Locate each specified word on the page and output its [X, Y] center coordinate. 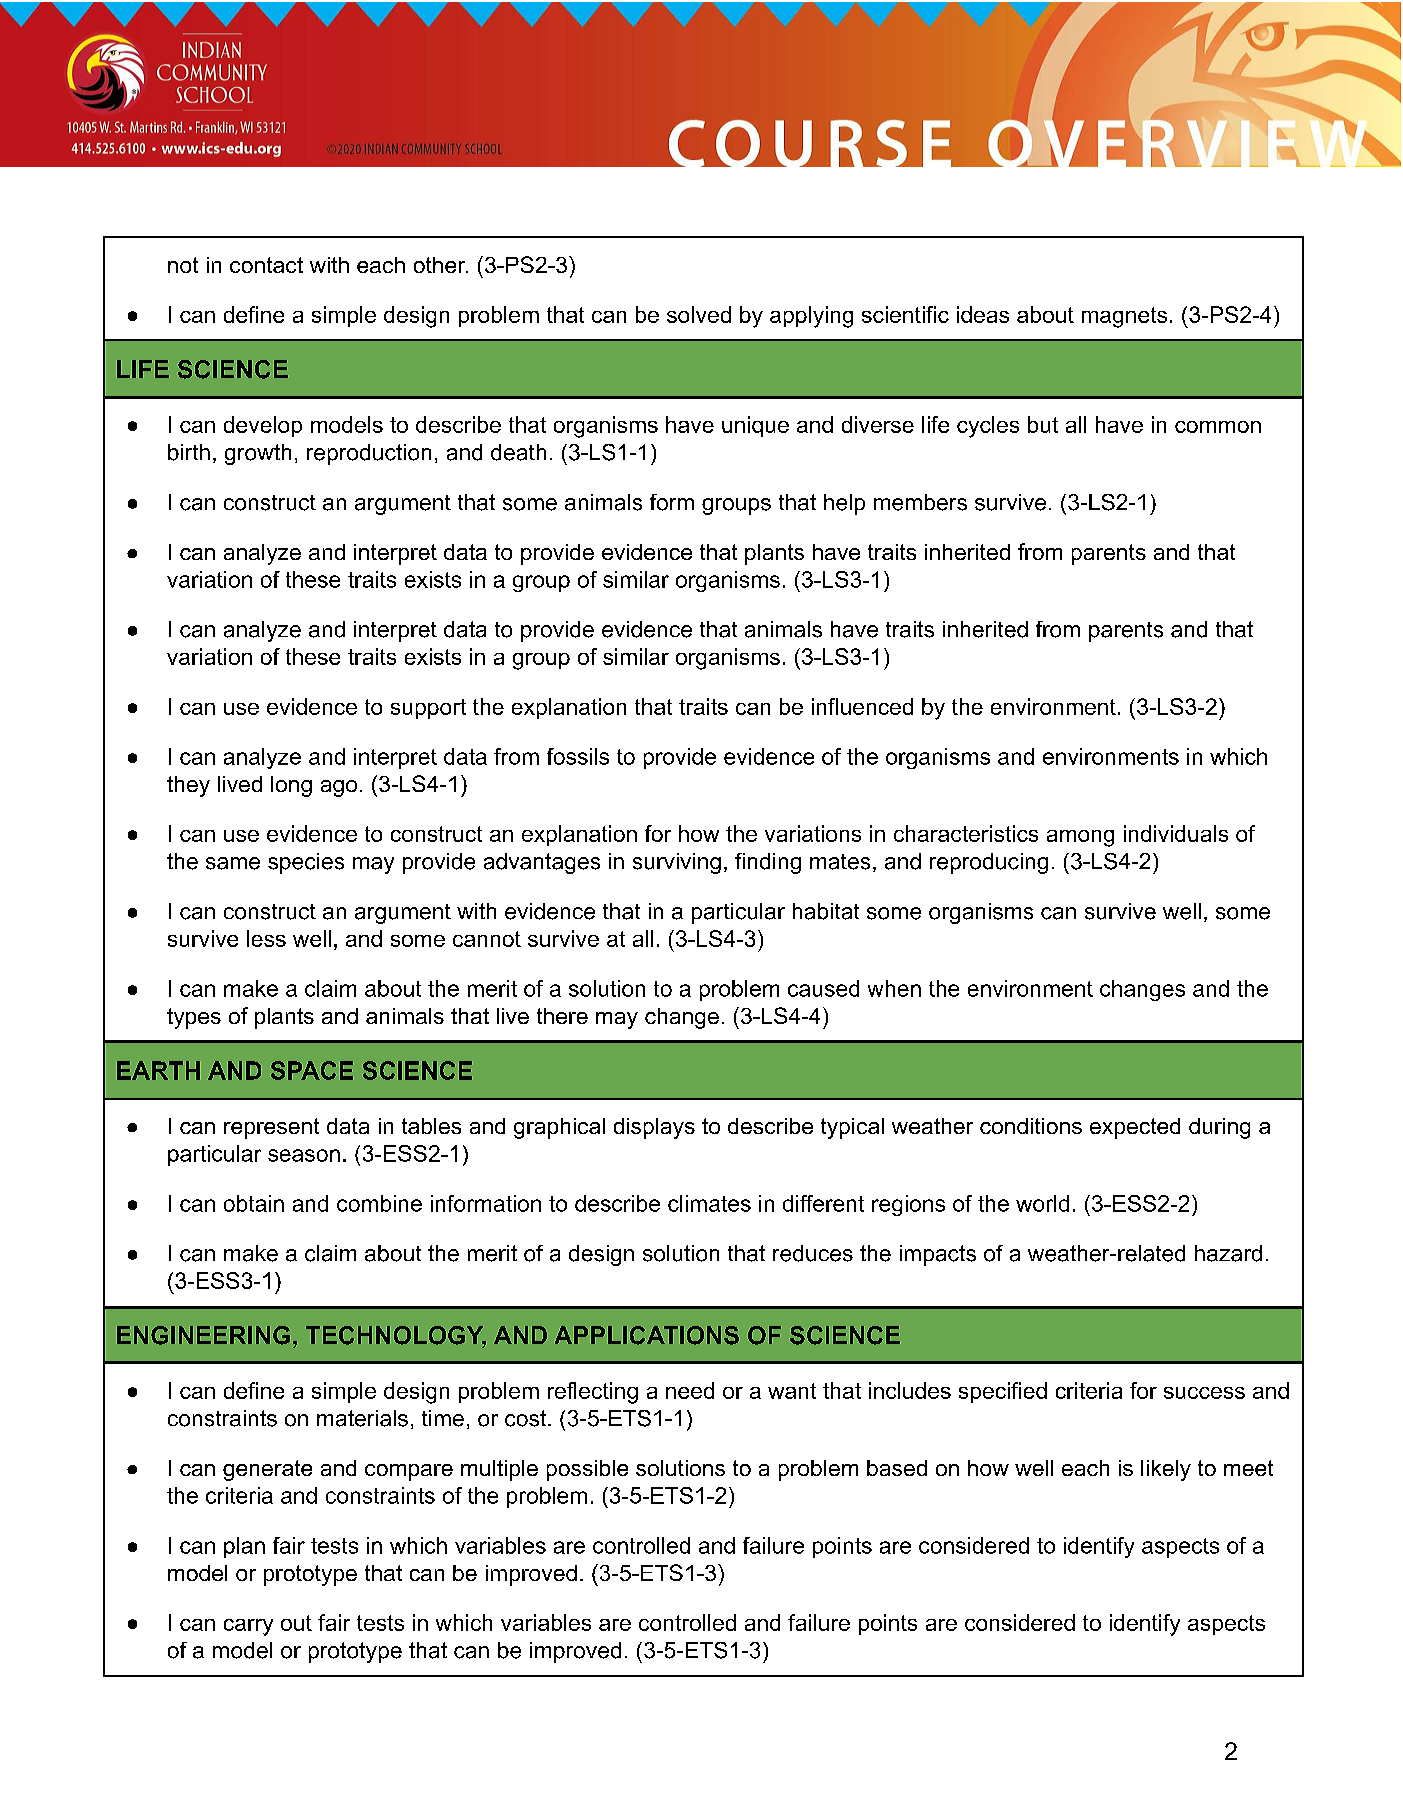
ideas [983, 314]
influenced [862, 706]
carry [248, 1627]
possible [587, 1470]
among [1080, 838]
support [428, 709]
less [266, 938]
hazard [1228, 1253]
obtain [254, 1203]
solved [699, 314]
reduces [813, 1253]
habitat [826, 911]
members [920, 502]
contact [266, 265]
